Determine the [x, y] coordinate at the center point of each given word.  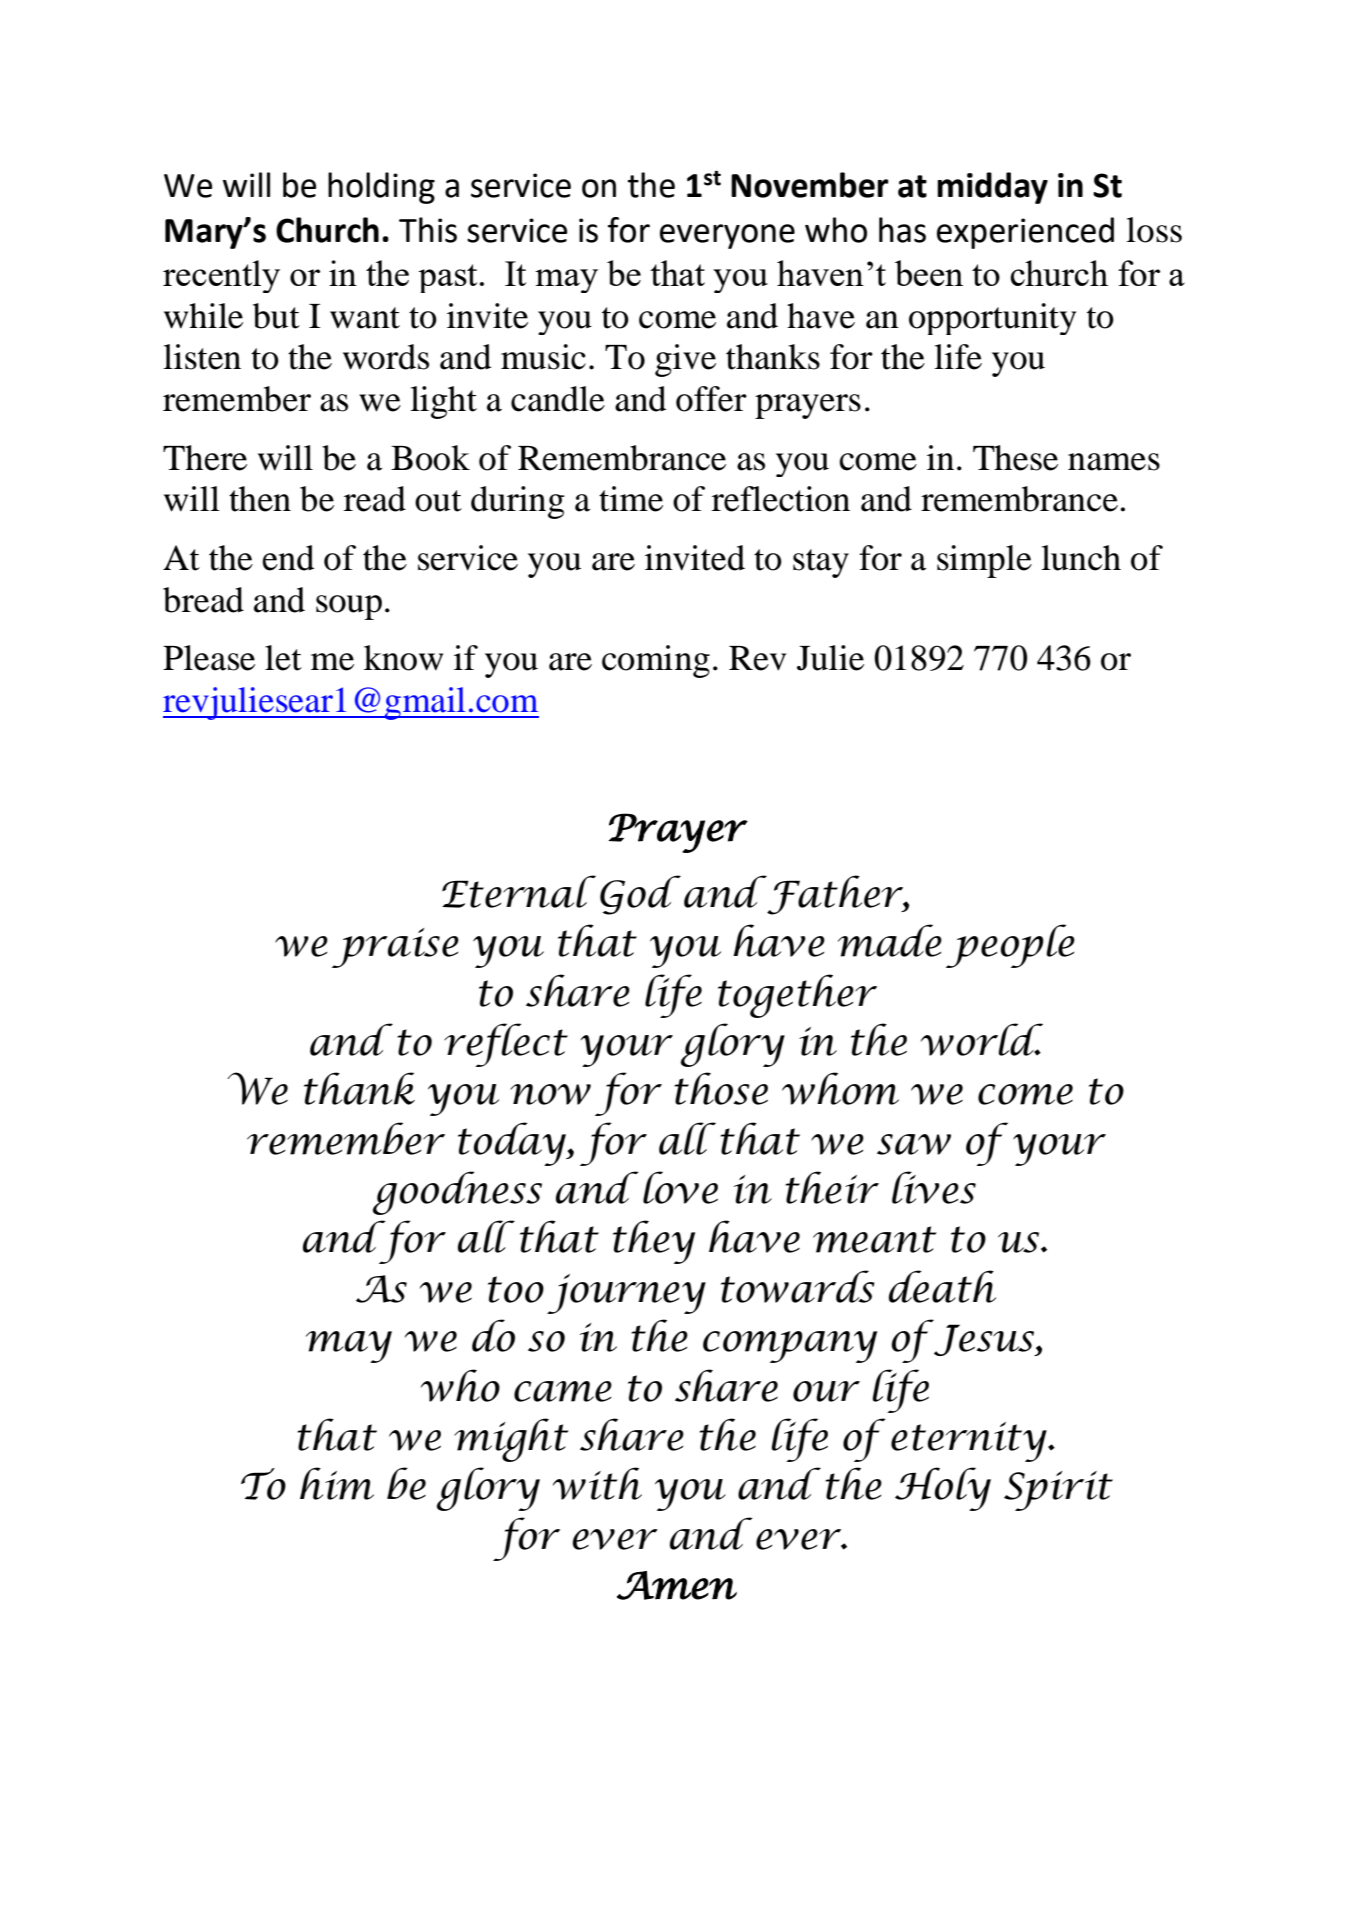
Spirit [1058, 1491]
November [810, 185]
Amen [677, 1585]
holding [381, 188]
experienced [1025, 233]
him [337, 1483]
